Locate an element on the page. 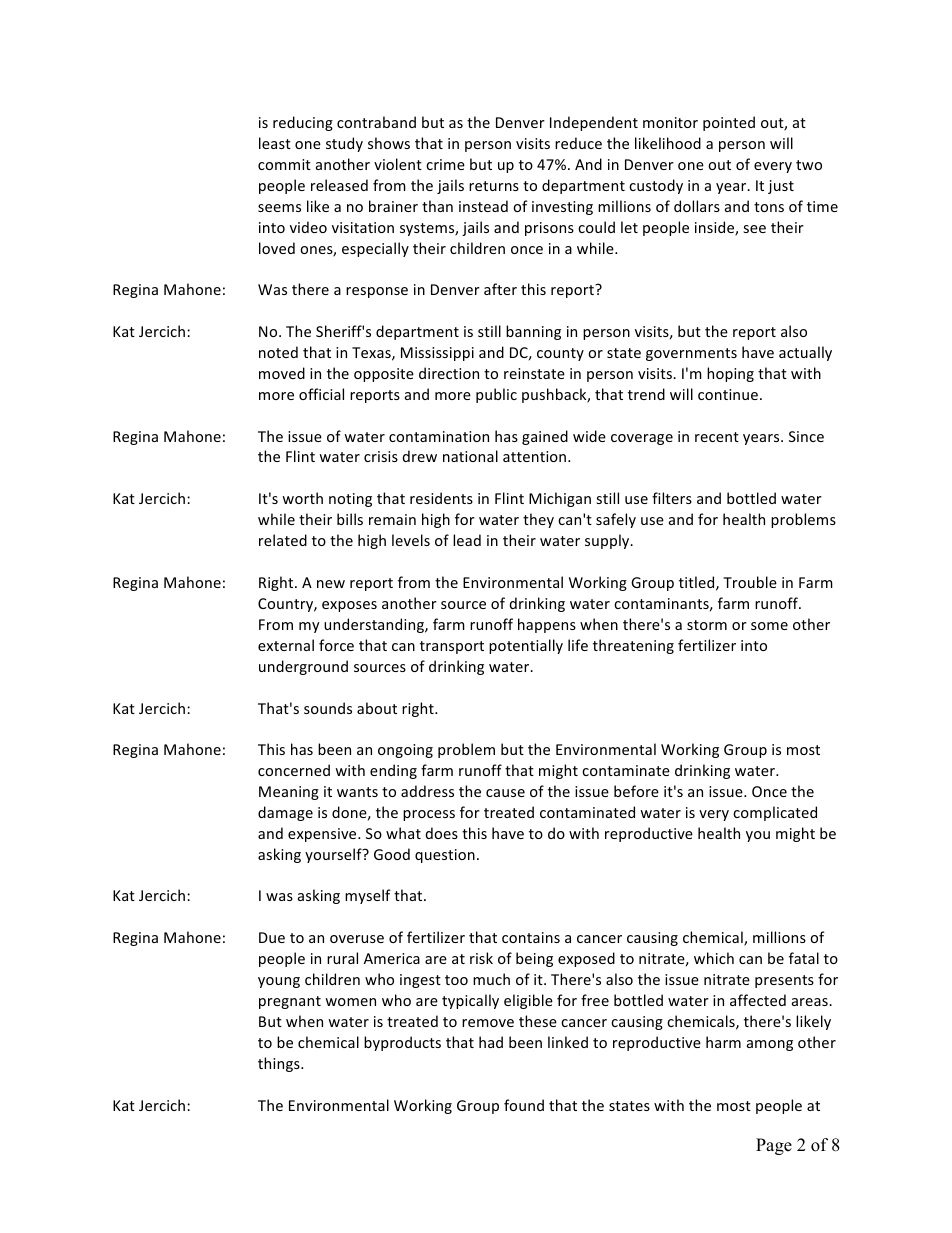 The width and height of the page is (952, 1233). some is located at coordinates (769, 626).
